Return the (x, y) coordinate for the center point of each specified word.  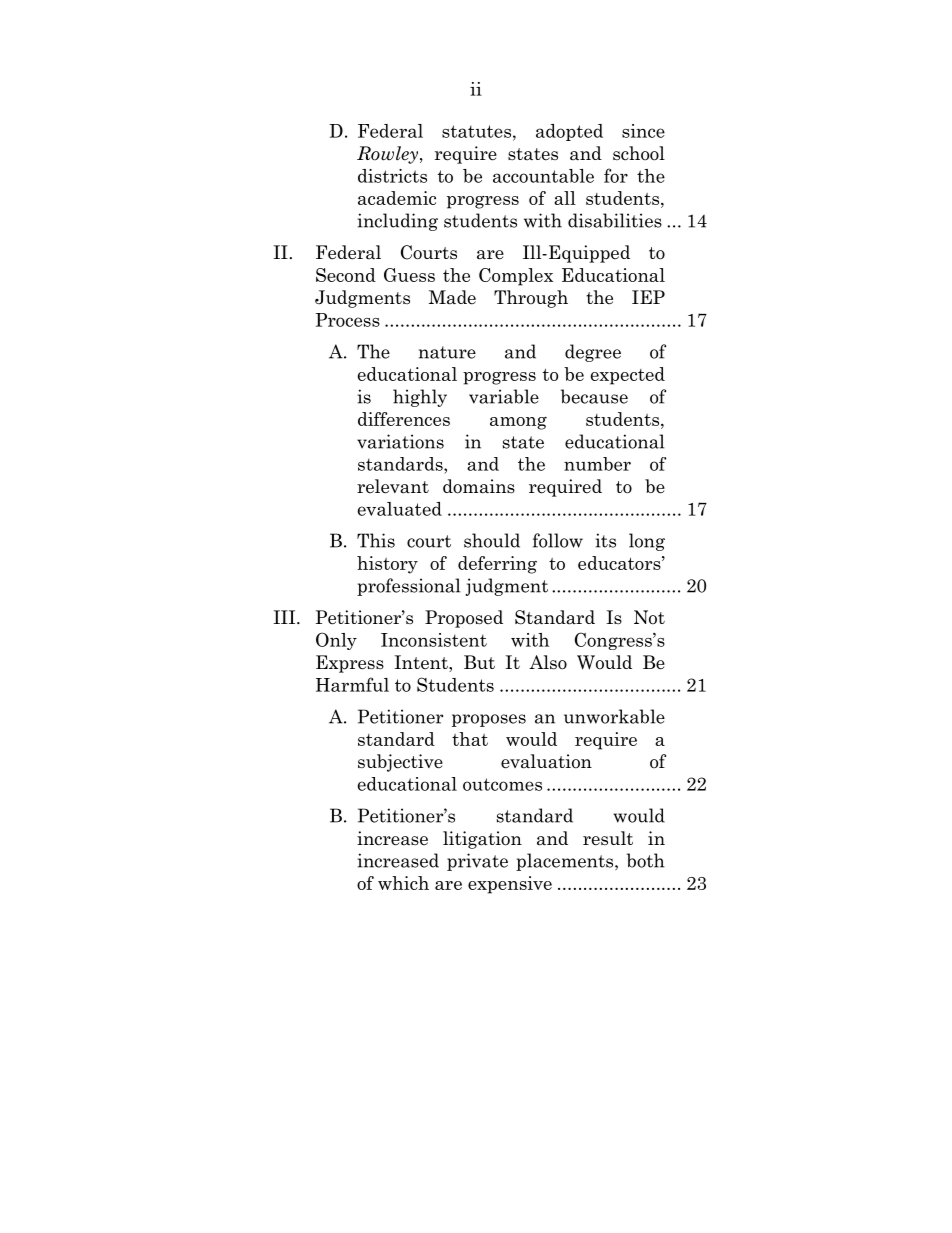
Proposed (464, 619)
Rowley (389, 155)
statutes (476, 131)
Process (348, 320)
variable (504, 396)
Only (336, 641)
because (594, 396)
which (403, 883)
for (616, 175)
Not (649, 617)
